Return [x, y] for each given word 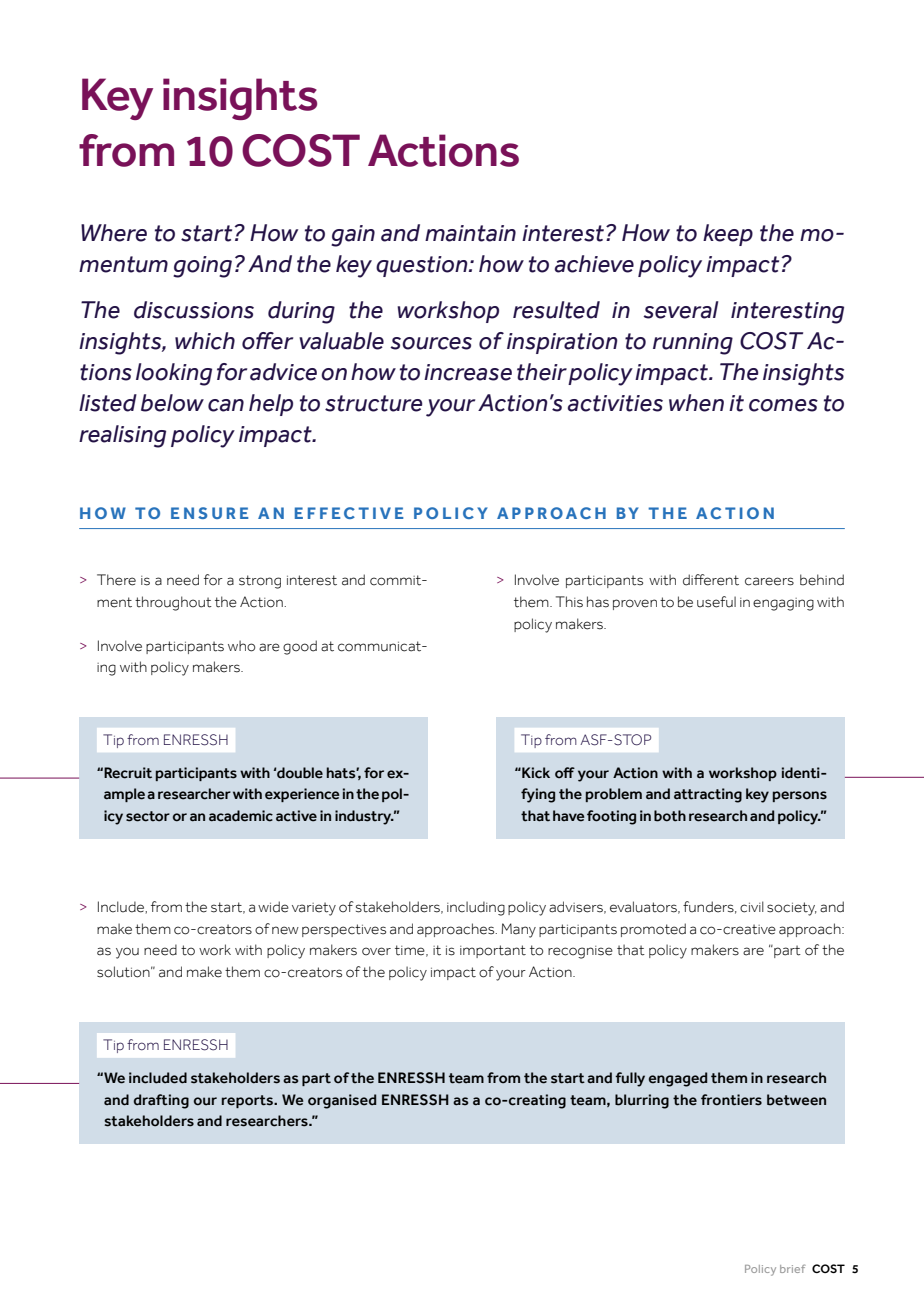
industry [364, 817]
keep [728, 235]
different [711, 580]
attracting [708, 795]
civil [752, 907]
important [493, 951]
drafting [161, 1101]
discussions [194, 310]
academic [241, 816]
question [423, 266]
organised [342, 1101]
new [285, 930]
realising [122, 436]
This [569, 602]
